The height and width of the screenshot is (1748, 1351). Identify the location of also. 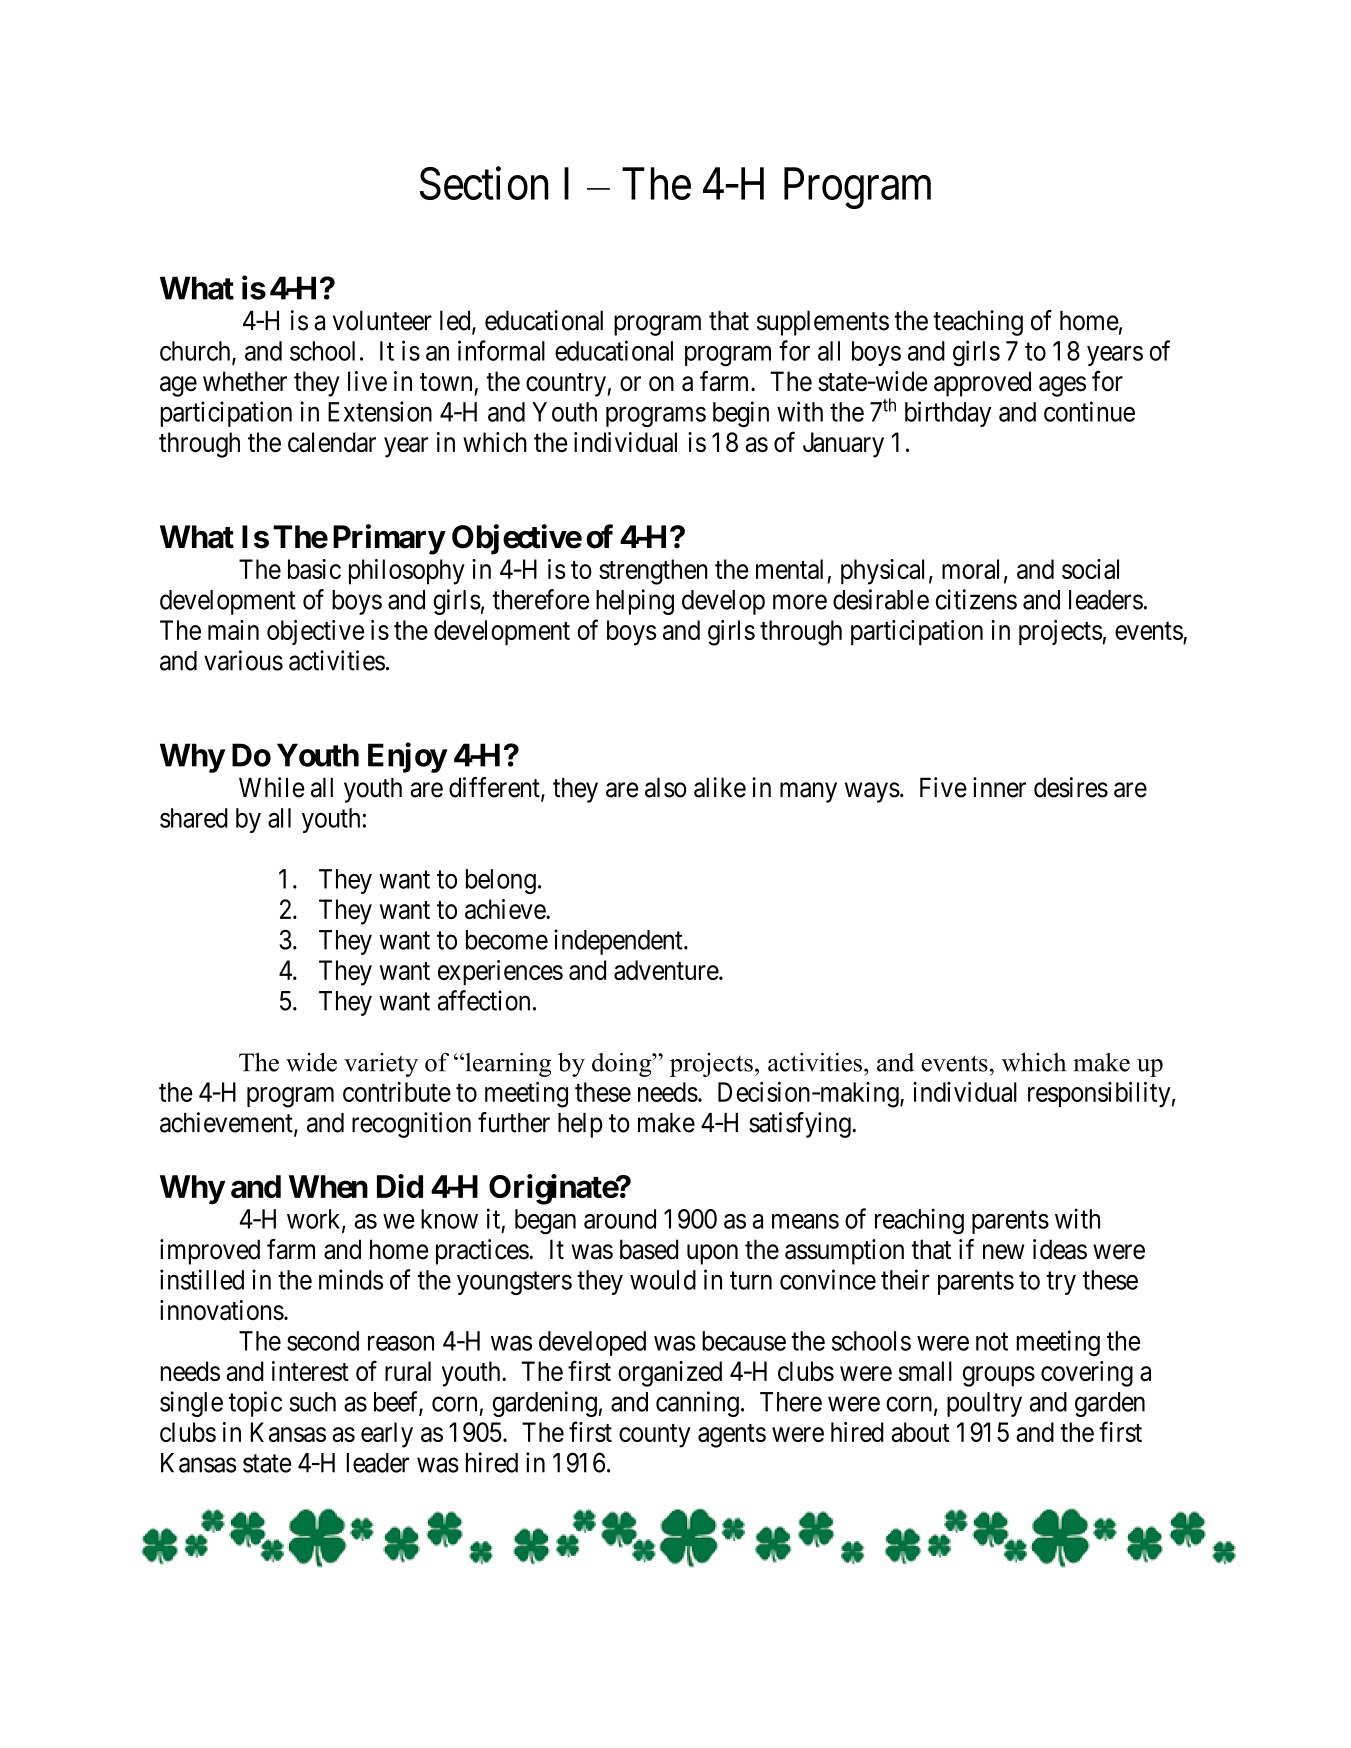
(666, 787).
